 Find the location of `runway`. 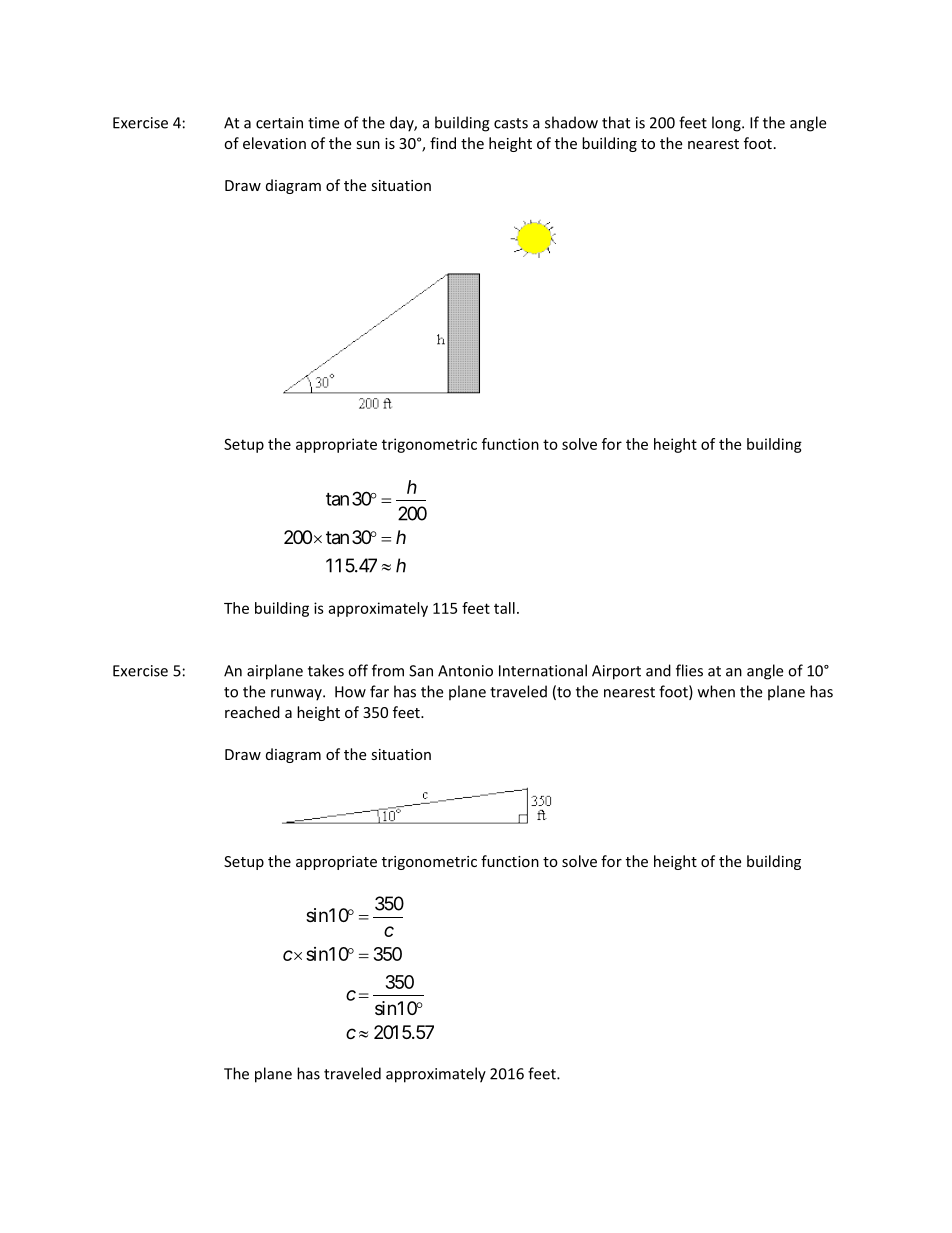

runway is located at coordinates (297, 695).
